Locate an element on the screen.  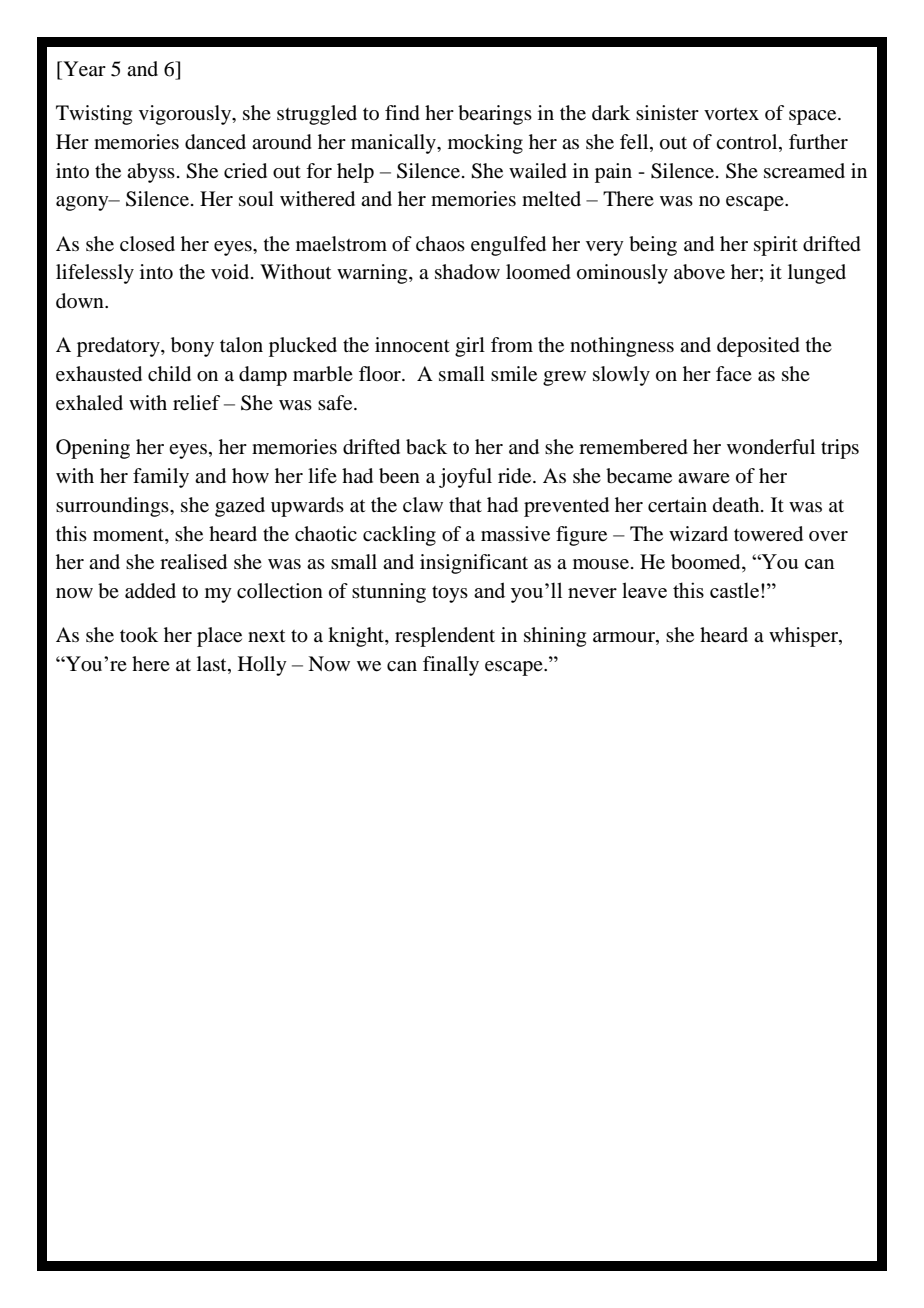
closed is located at coordinates (147, 244).
